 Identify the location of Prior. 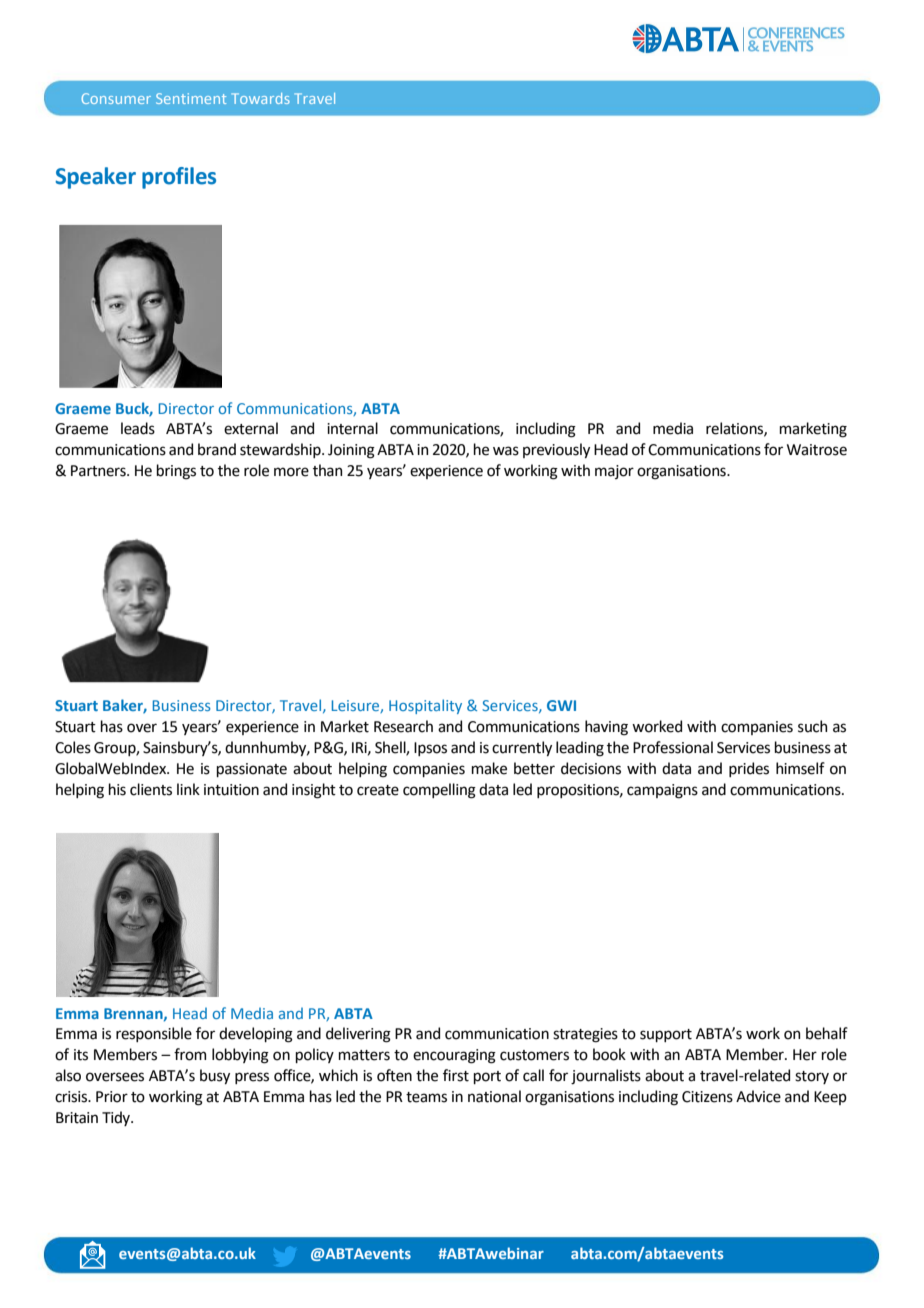
(112, 1097).
